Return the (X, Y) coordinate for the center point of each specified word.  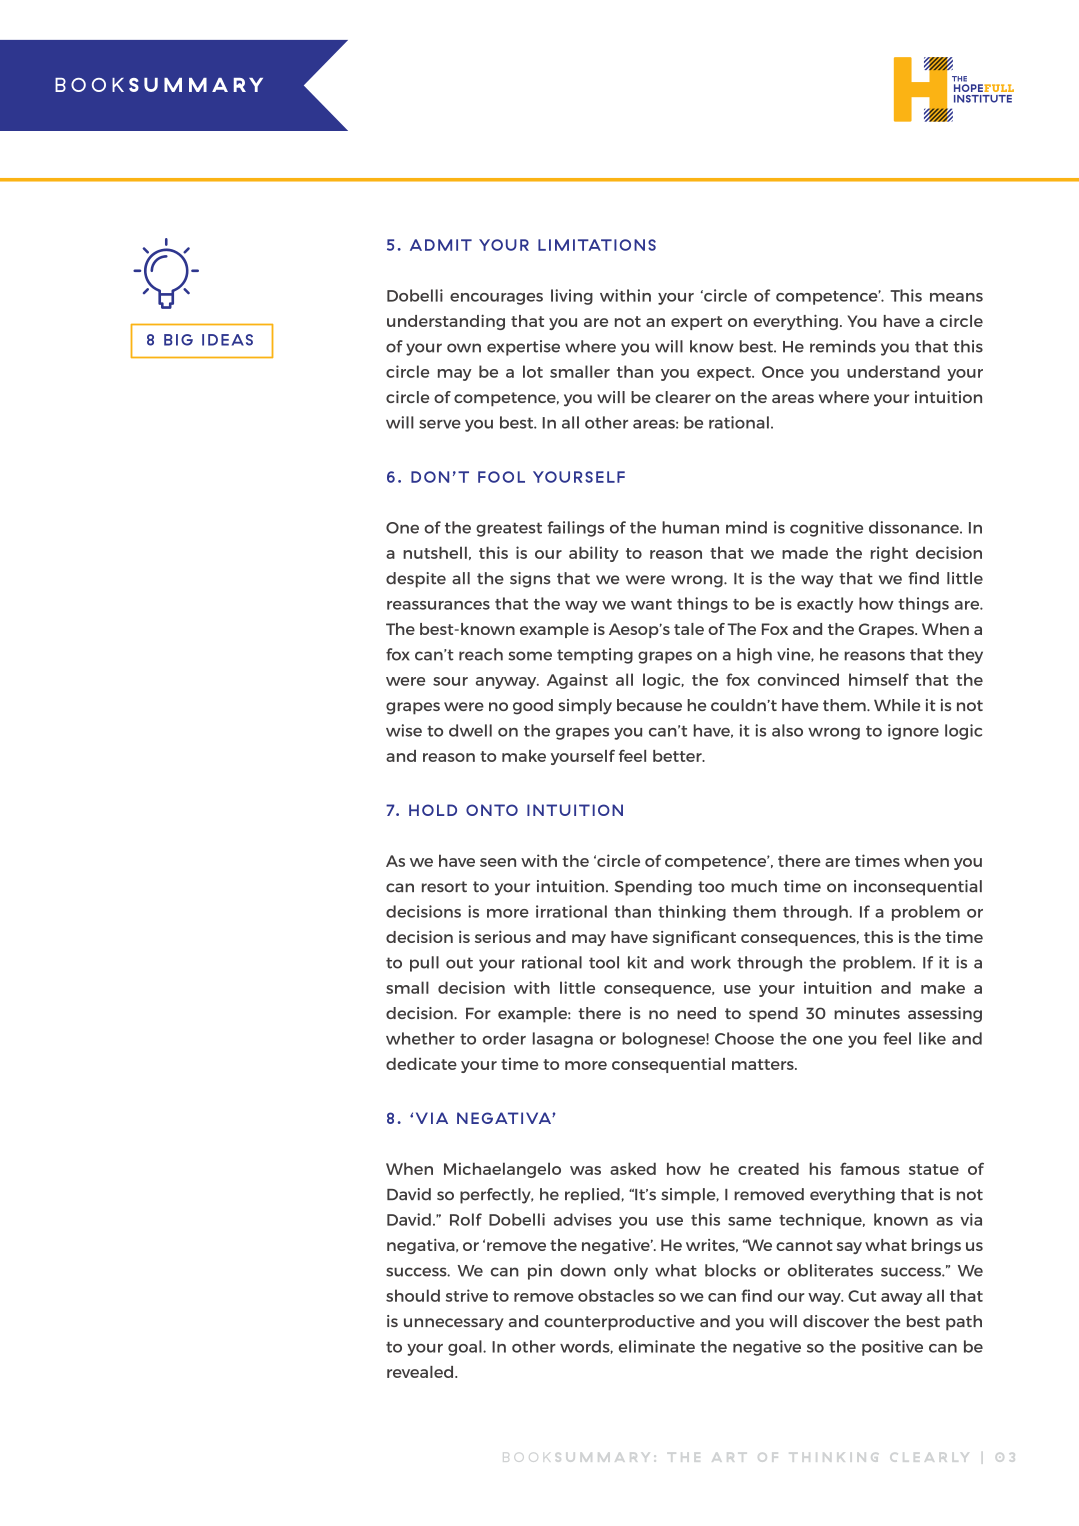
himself (879, 679)
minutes (867, 1013)
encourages (496, 299)
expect (725, 374)
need (696, 1013)
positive (892, 1348)
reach (481, 654)
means (956, 297)
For (478, 1013)
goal (466, 1348)
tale (689, 629)
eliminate (657, 1346)
